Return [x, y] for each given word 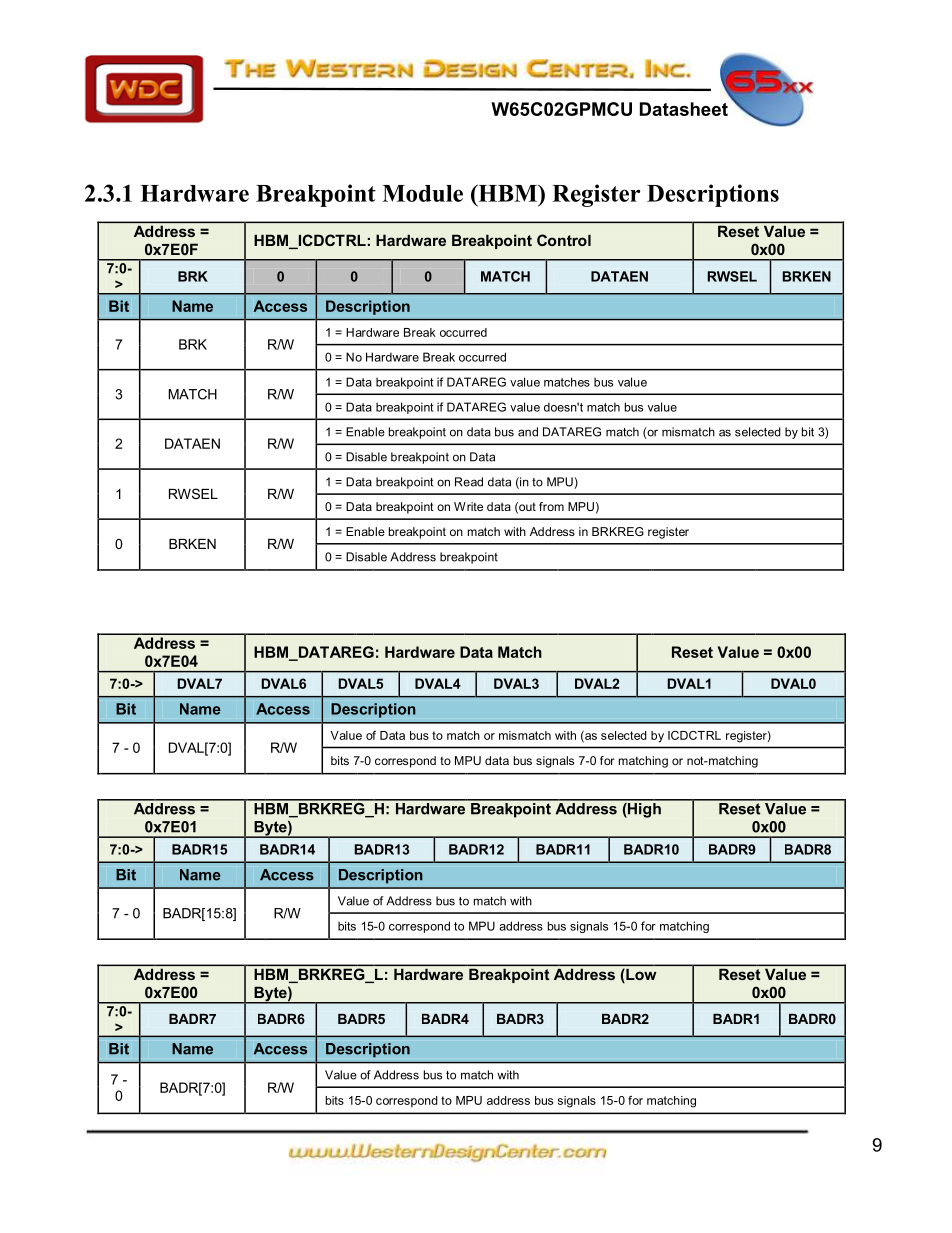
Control [564, 240]
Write [468, 506]
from [551, 506]
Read [469, 482]
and [528, 432]
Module [422, 193]
